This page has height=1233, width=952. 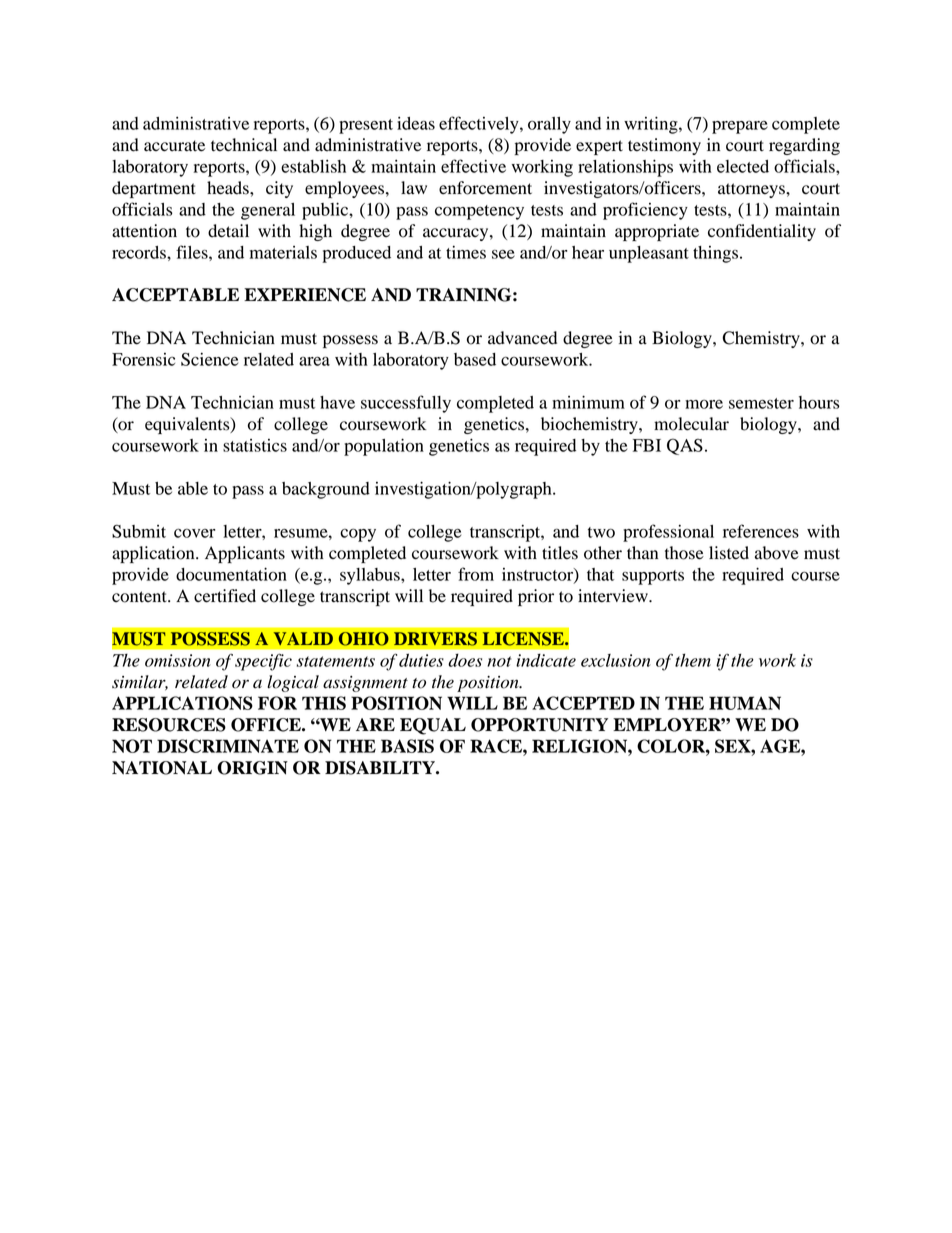 What do you see at coordinates (245, 554) in the page?
I see `Applicants` at bounding box center [245, 554].
